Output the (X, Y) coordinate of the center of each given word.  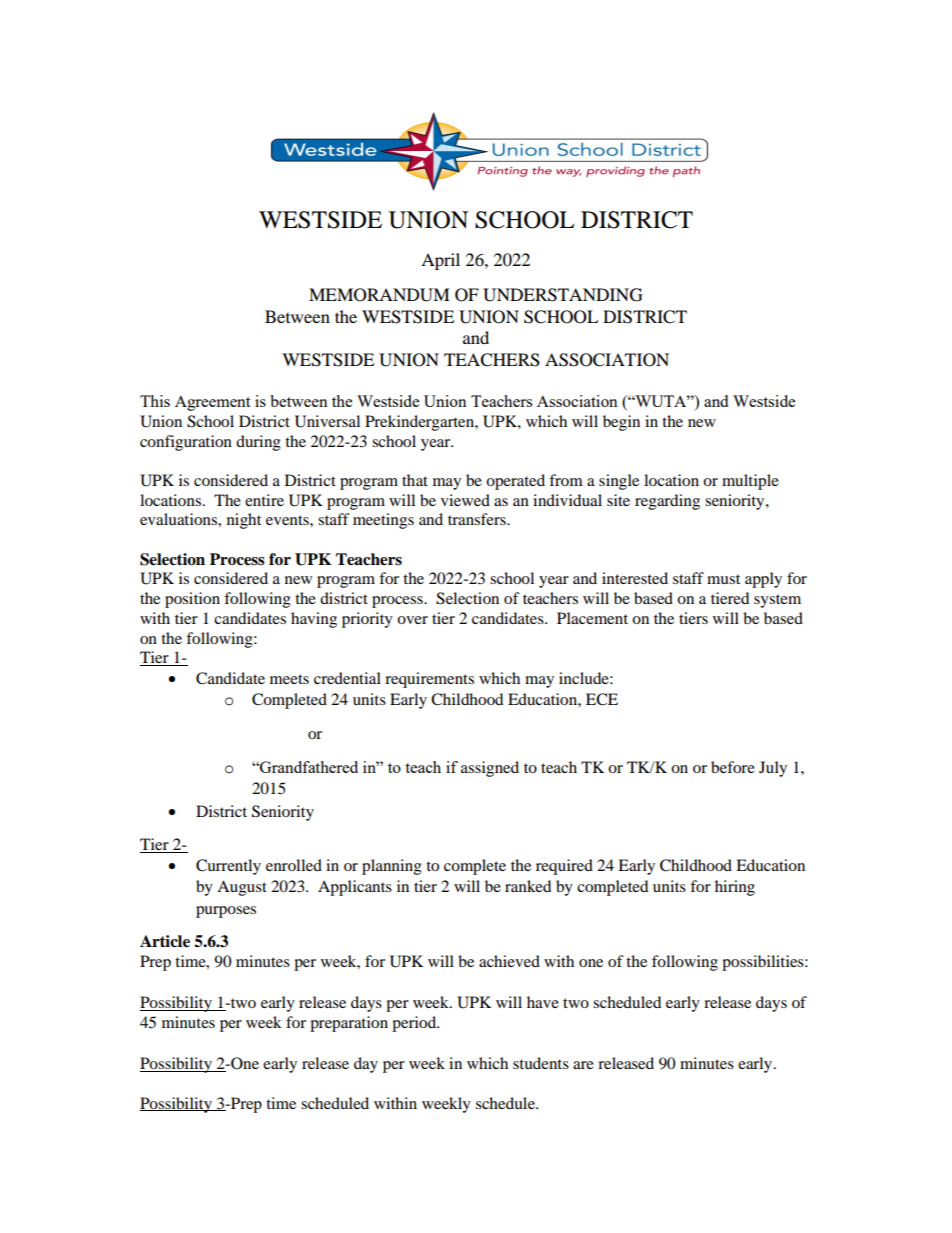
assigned (490, 769)
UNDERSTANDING (563, 295)
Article (165, 941)
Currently (228, 867)
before (733, 767)
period (415, 1024)
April (440, 261)
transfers (478, 519)
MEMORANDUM (379, 295)
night (244, 521)
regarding (667, 502)
